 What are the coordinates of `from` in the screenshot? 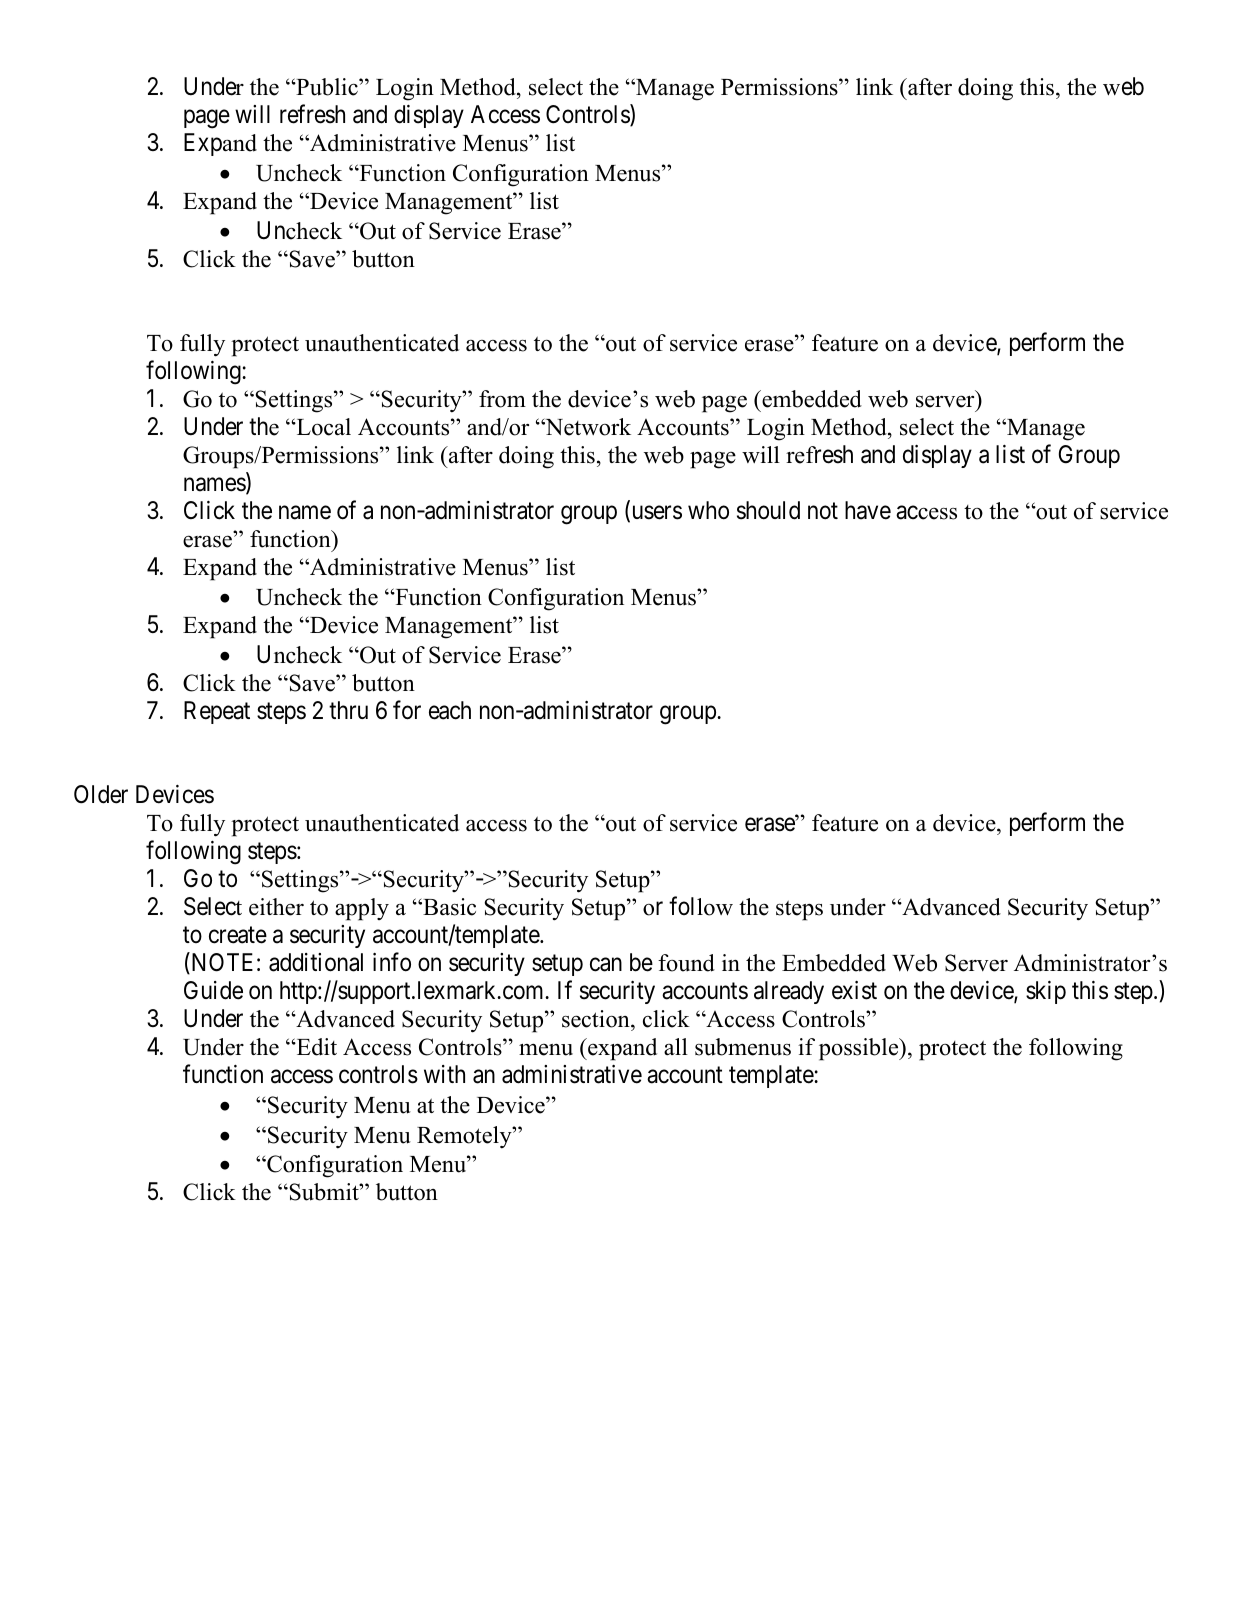 It's located at (502, 399).
